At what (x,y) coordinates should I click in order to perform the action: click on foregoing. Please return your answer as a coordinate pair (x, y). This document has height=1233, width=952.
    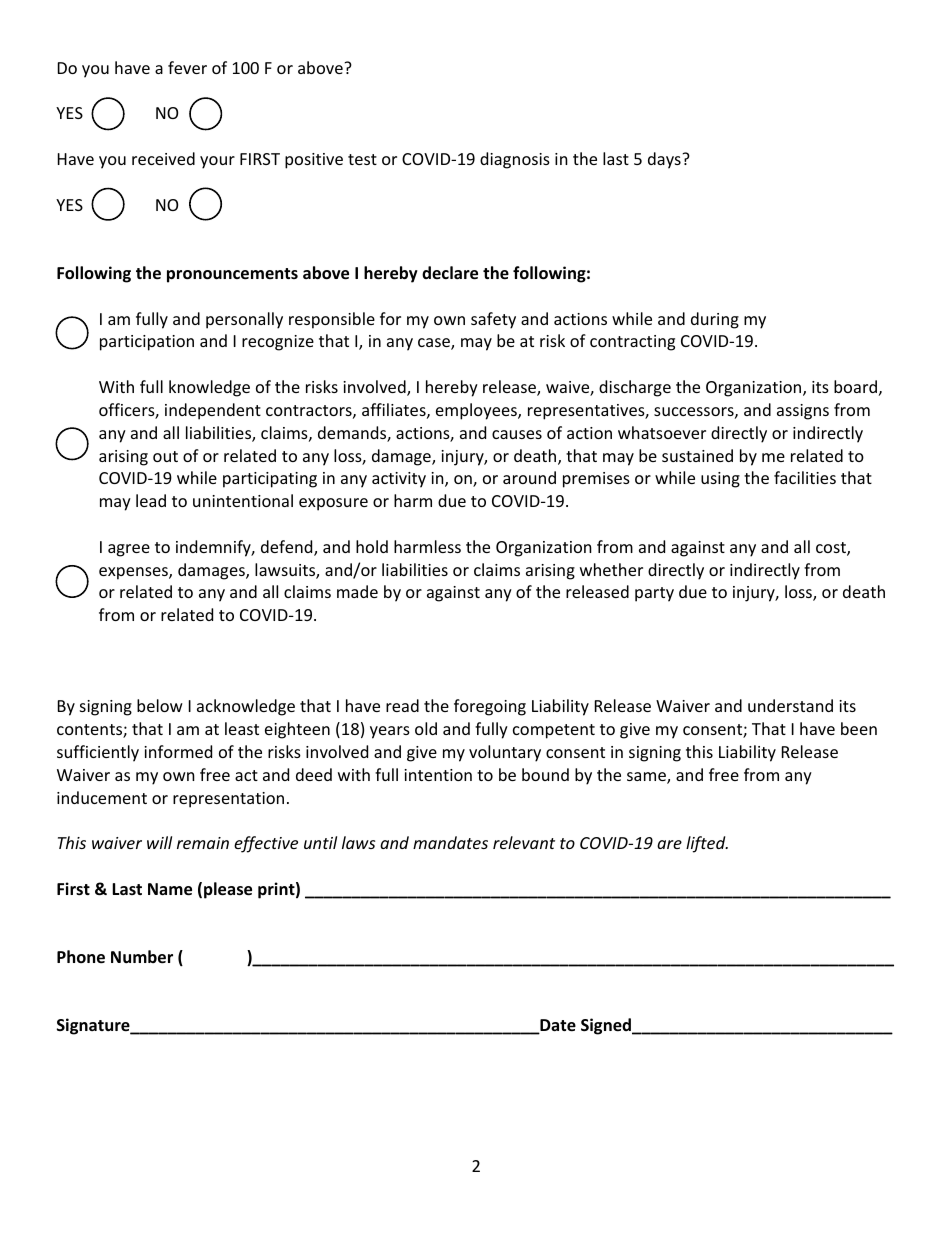
    Looking at the image, I should click on (490, 707).
